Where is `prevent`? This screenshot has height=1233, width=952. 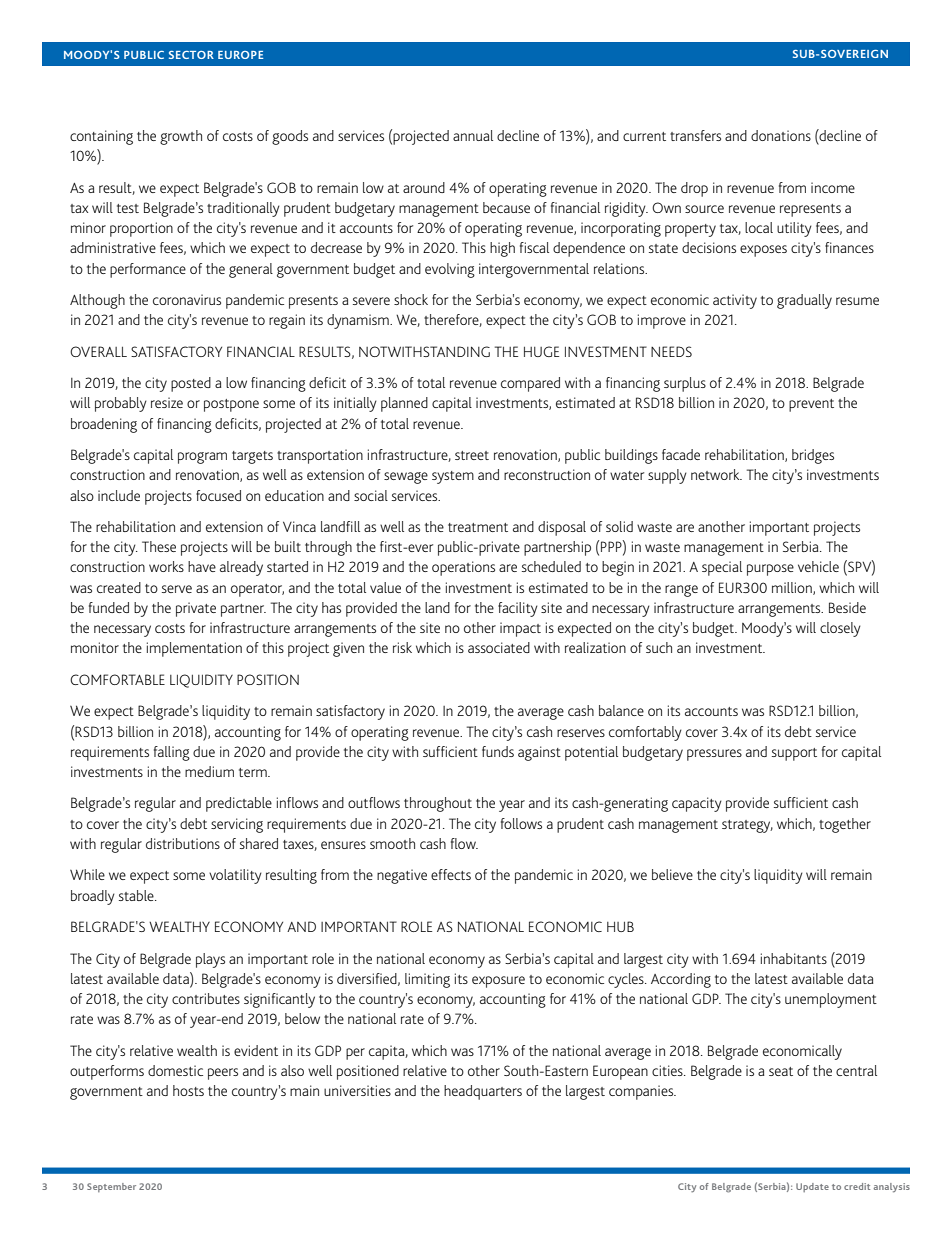 prevent is located at coordinates (811, 405).
